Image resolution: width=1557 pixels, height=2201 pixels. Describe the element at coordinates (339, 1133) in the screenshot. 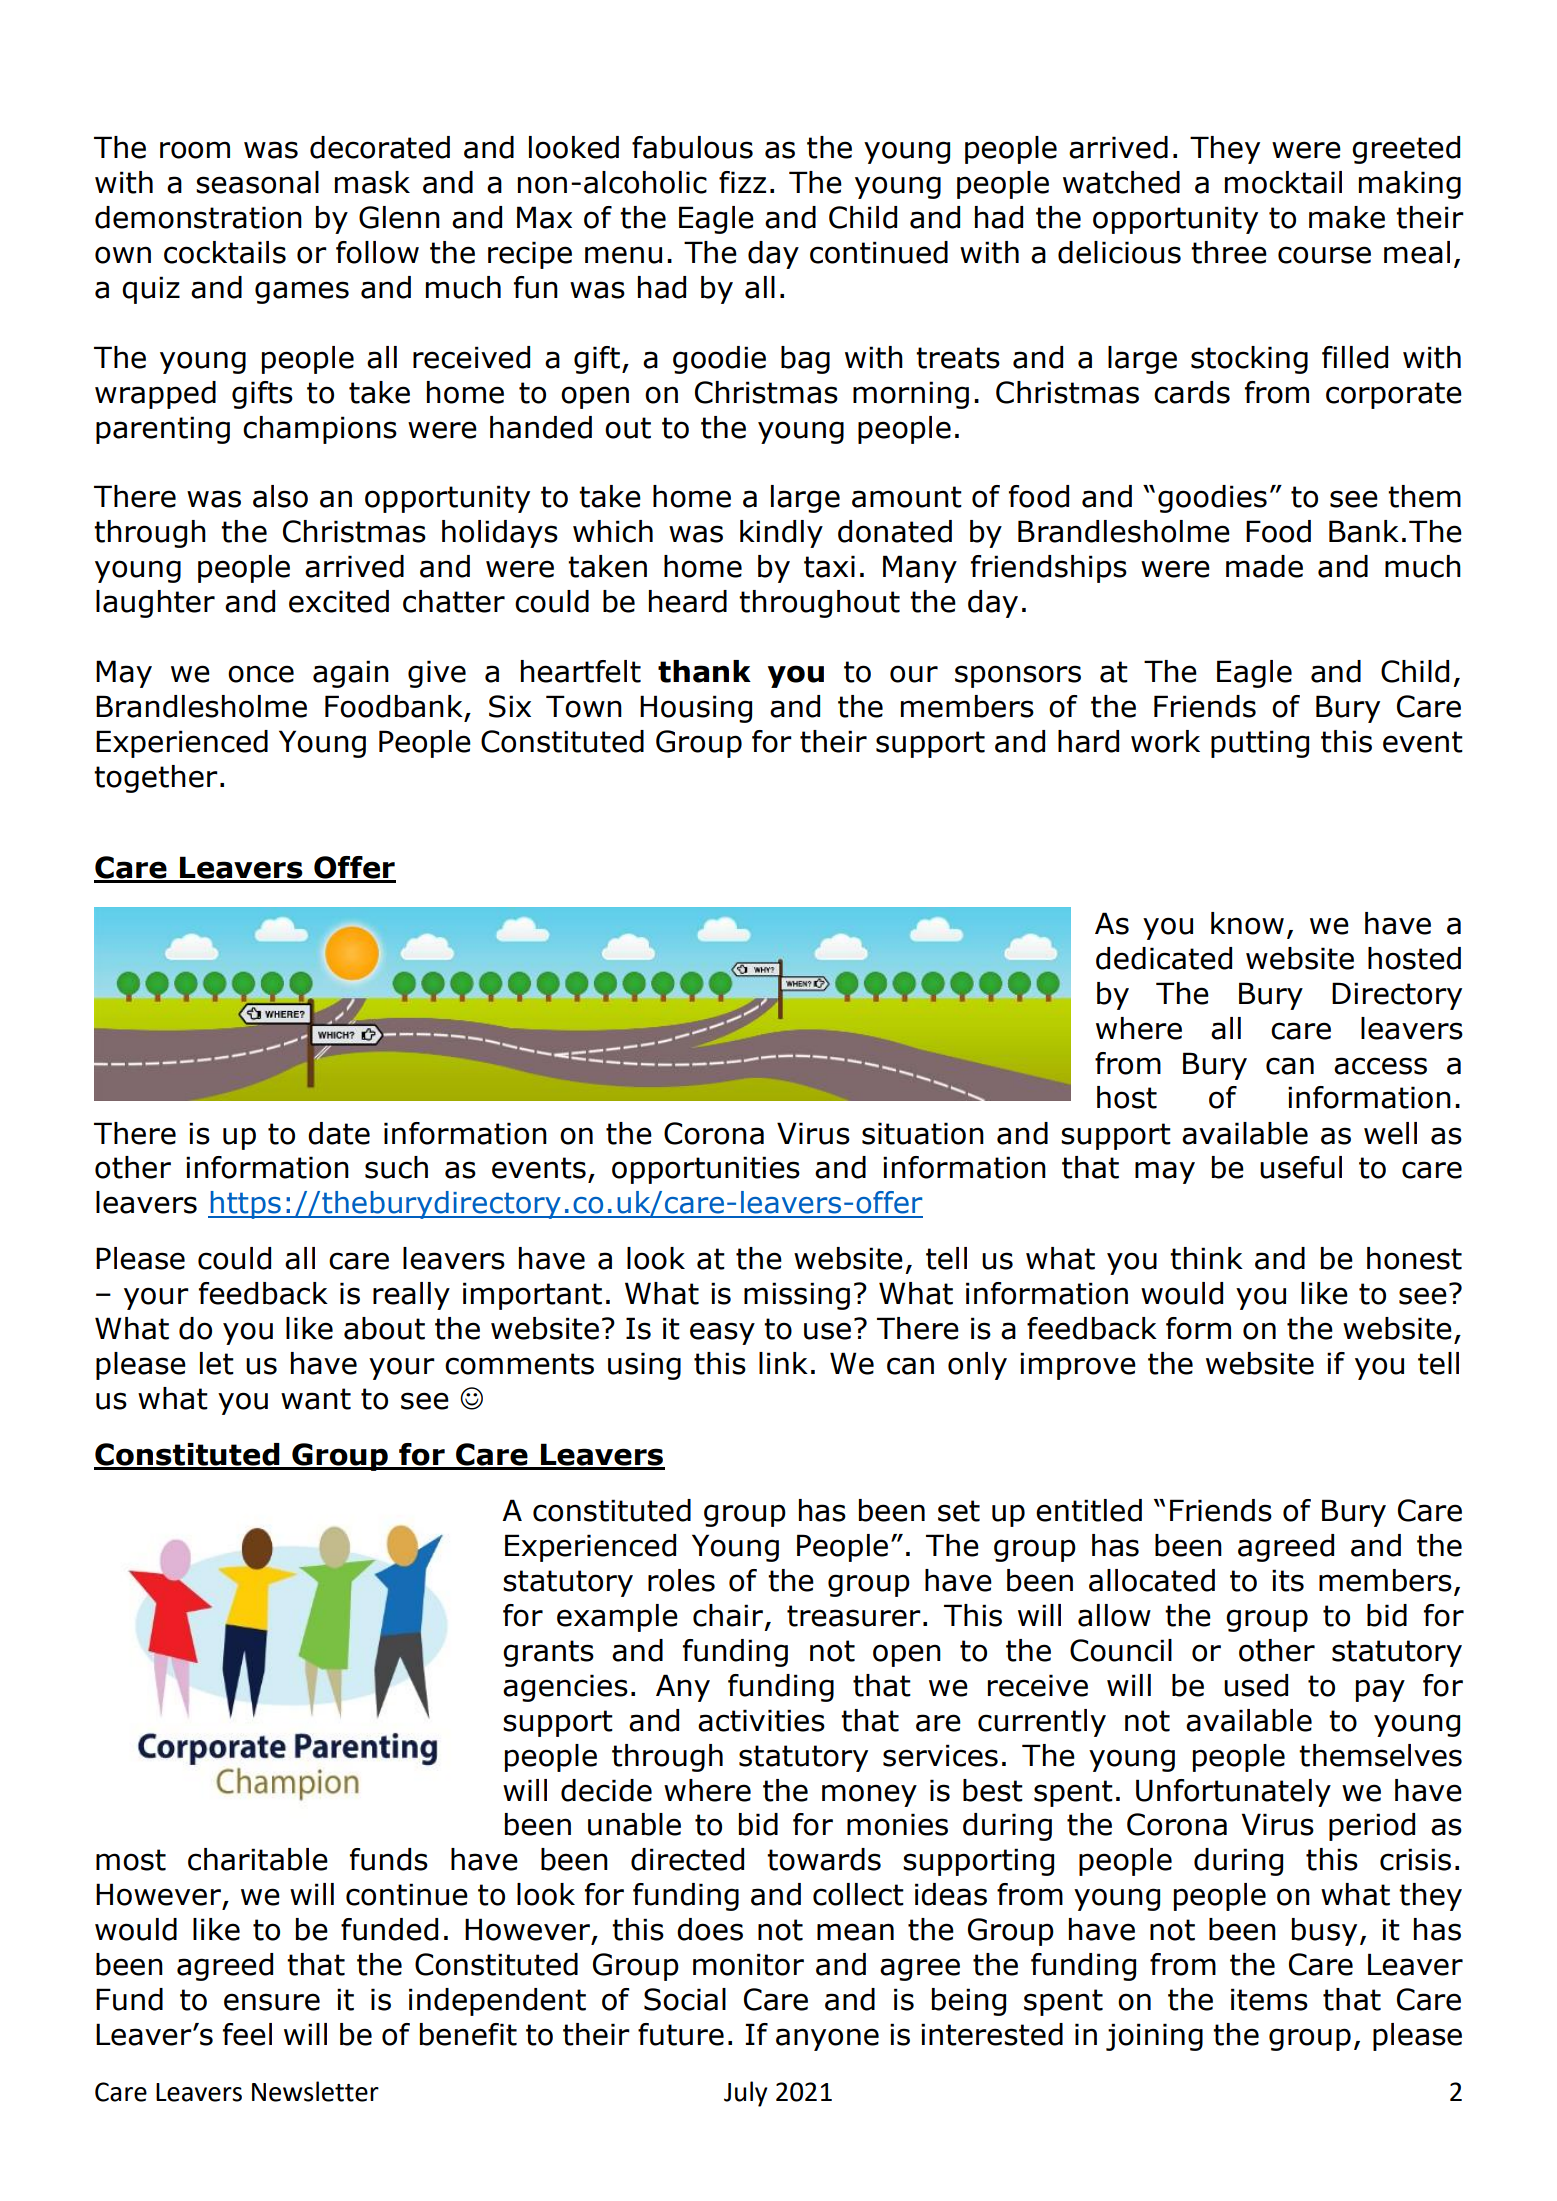

I see `date` at that location.
